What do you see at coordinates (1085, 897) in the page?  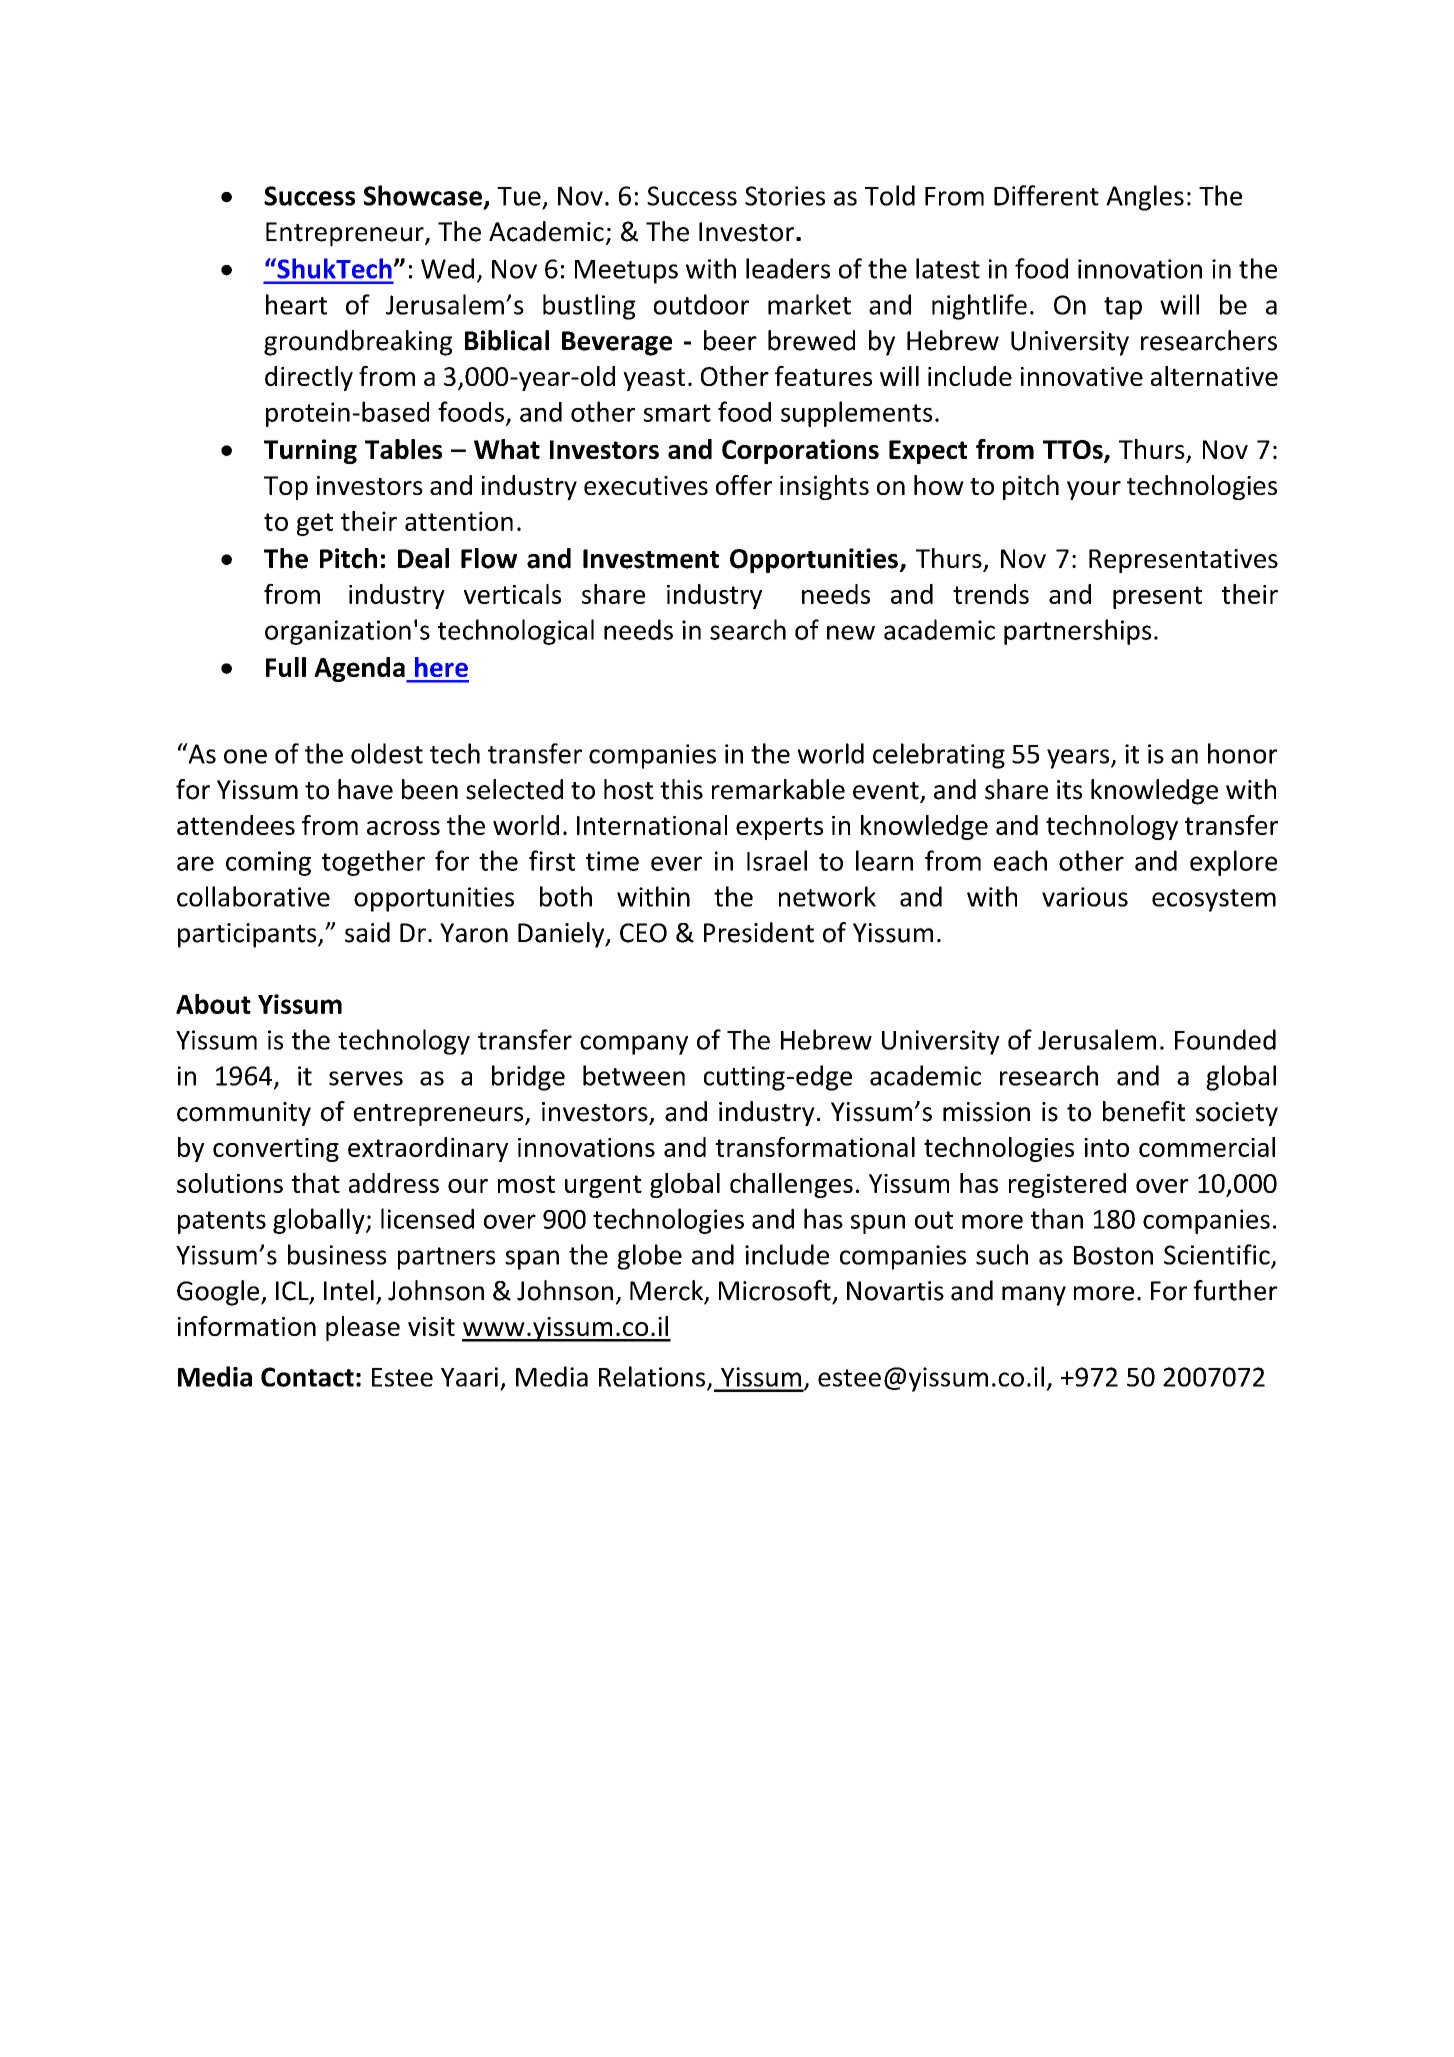 I see `various` at bounding box center [1085, 897].
